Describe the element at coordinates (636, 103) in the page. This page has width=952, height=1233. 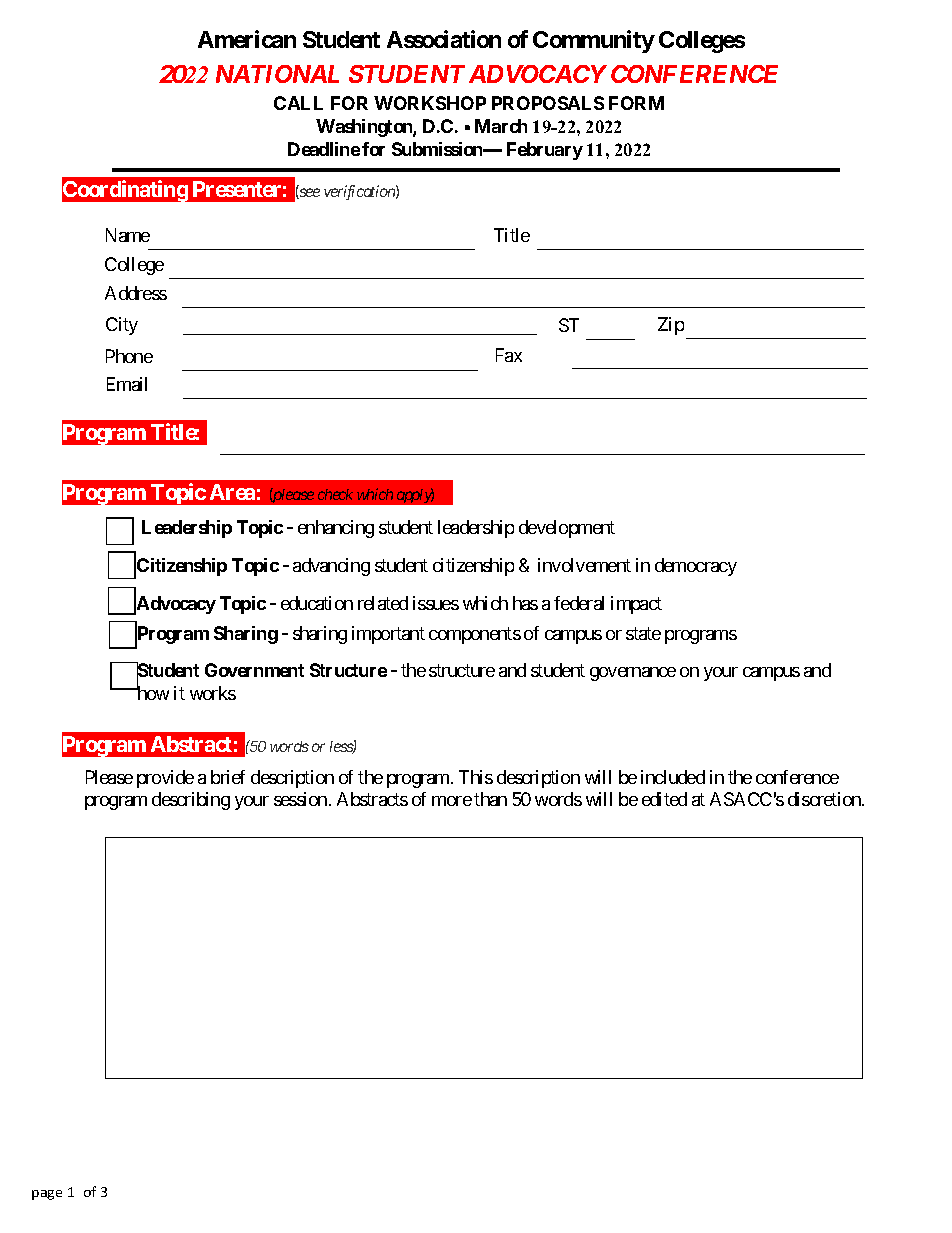
I see `FORM` at that location.
